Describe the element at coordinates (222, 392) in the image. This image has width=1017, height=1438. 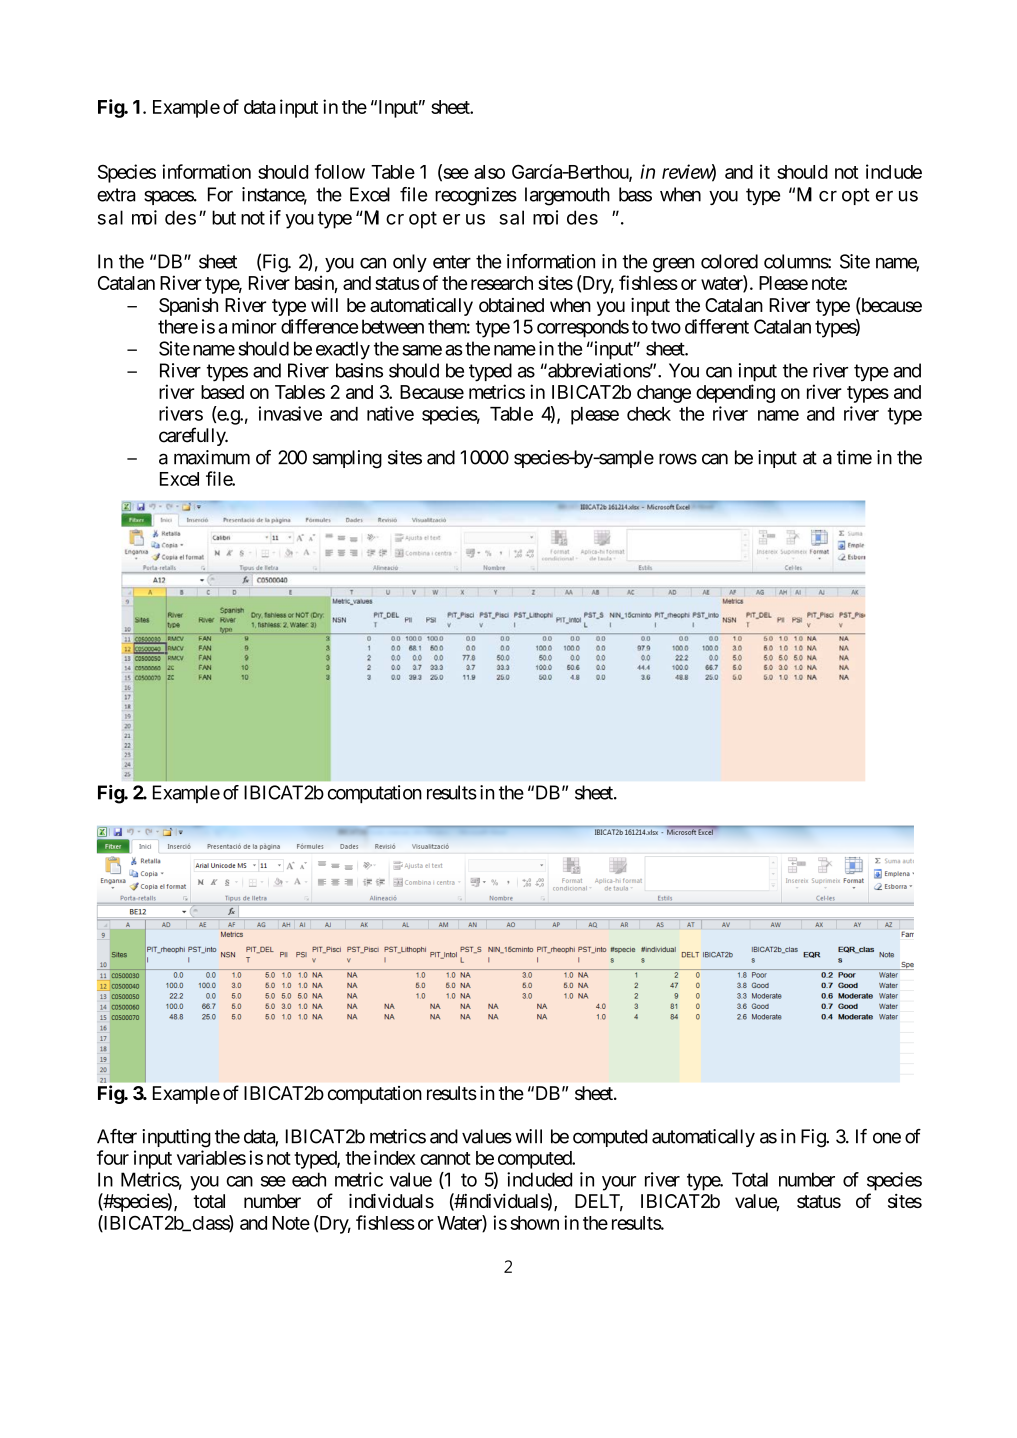
I see `based` at that location.
